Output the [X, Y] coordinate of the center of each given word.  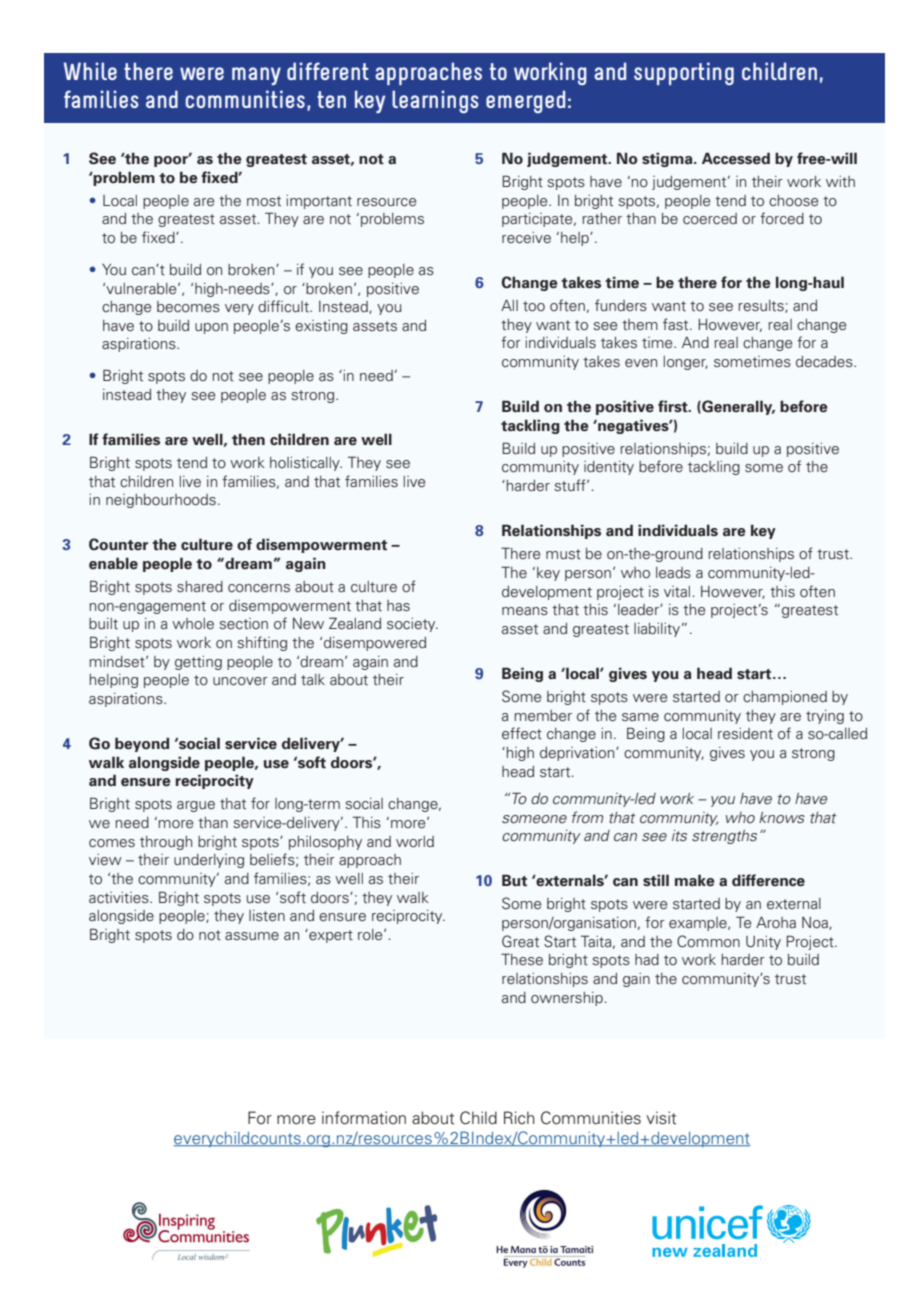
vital [678, 591]
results [762, 306]
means [525, 611]
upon [211, 328]
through [166, 843]
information [364, 1118]
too [534, 306]
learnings [435, 101]
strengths [724, 837]
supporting [684, 73]
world [415, 842]
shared [200, 586]
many [256, 76]
